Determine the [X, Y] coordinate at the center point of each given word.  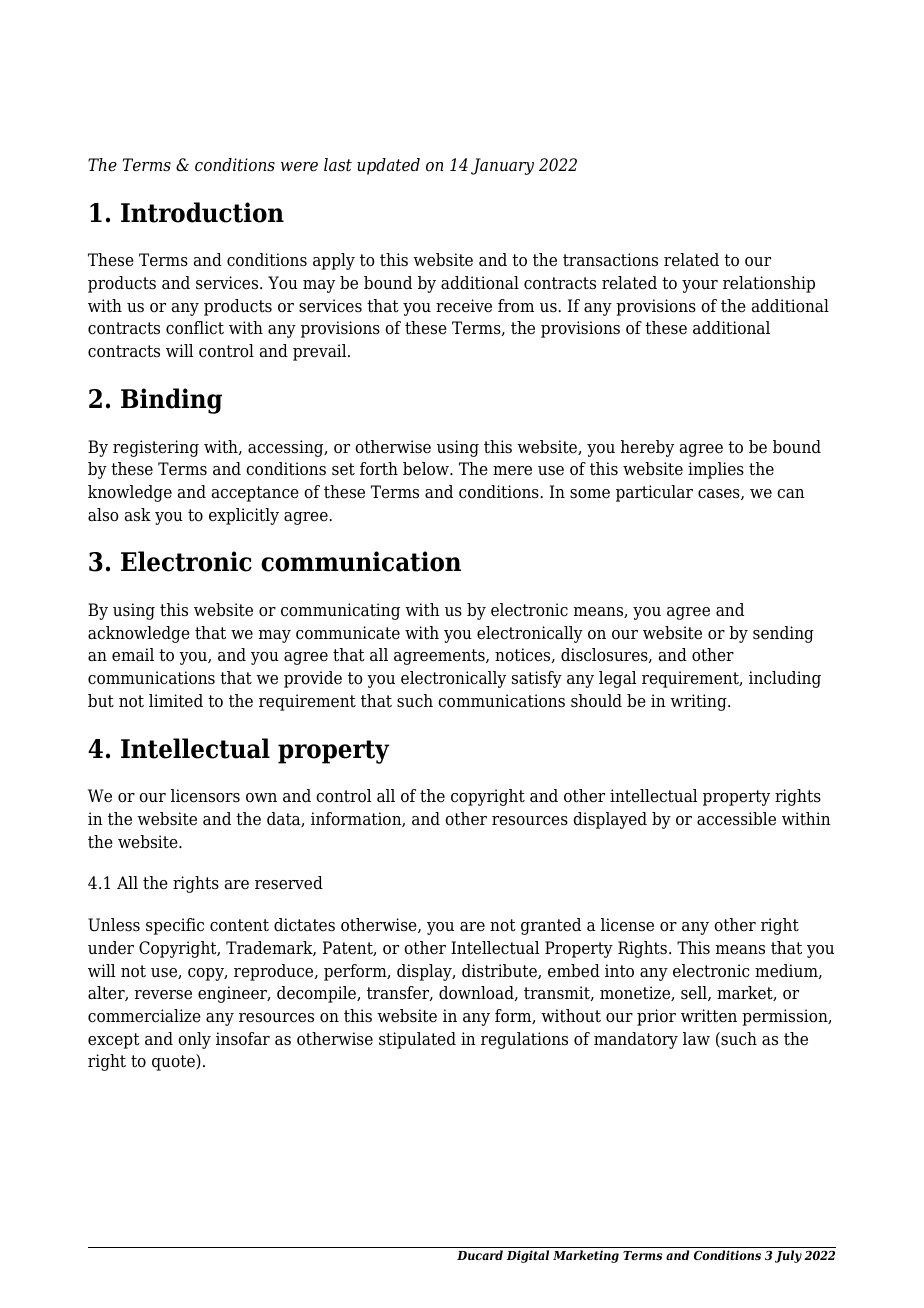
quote [174, 1062]
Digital [528, 1256]
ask [138, 515]
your [700, 286]
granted [551, 926]
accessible [736, 819]
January [502, 166]
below [427, 469]
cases [720, 494]
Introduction [202, 212]
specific [175, 926]
